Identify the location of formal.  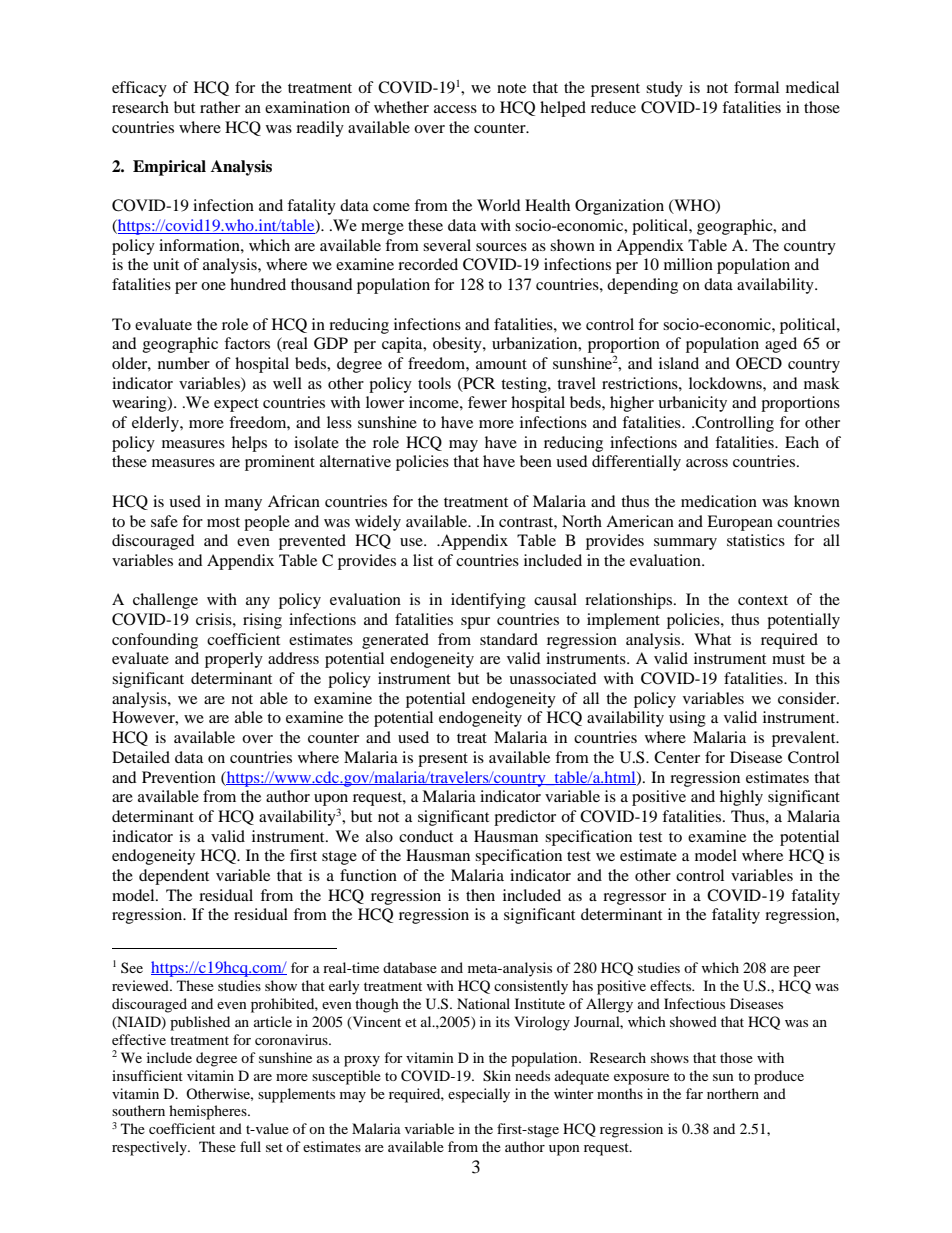
(756, 87).
